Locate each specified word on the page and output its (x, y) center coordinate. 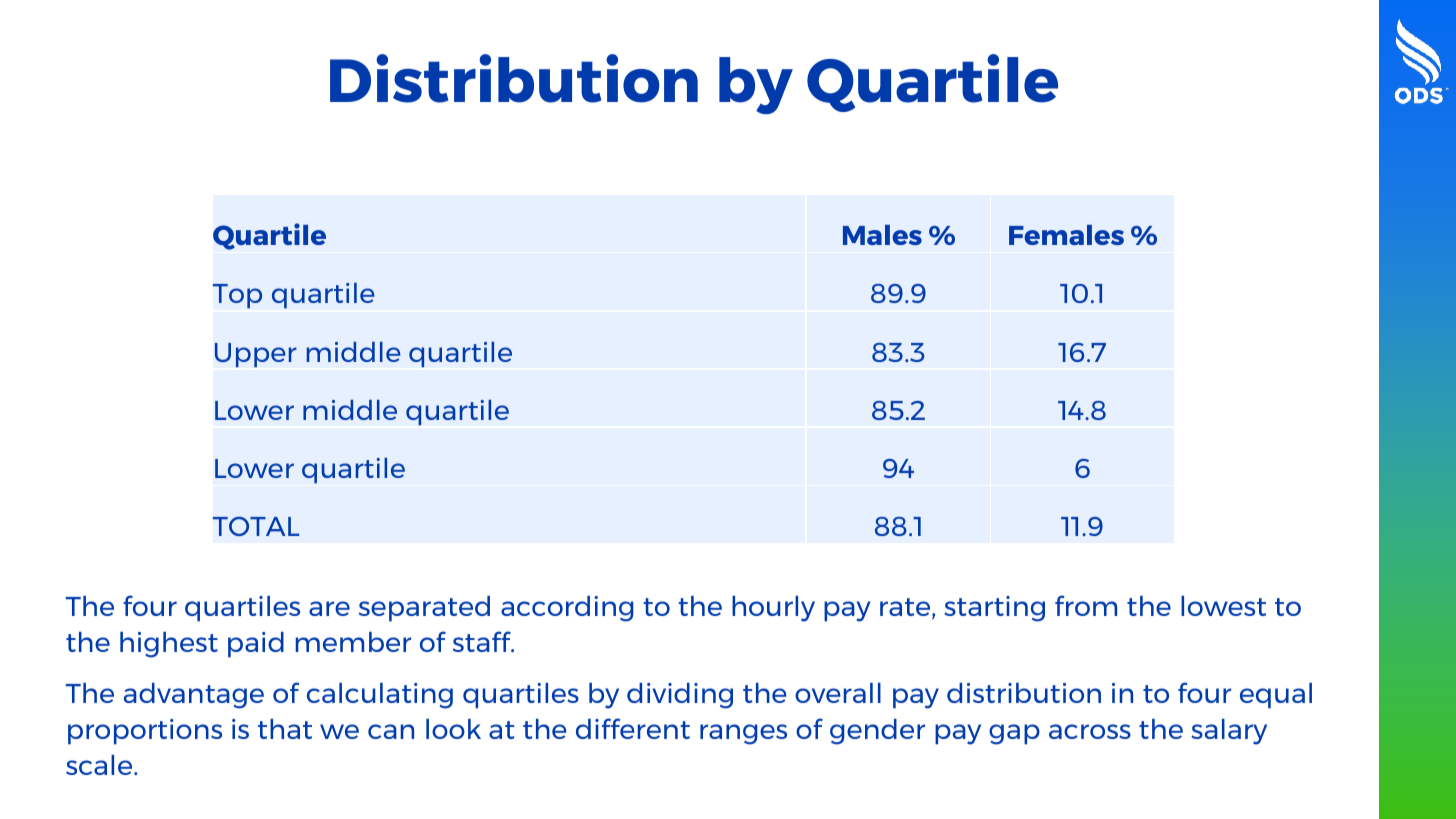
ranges (743, 734)
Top (237, 296)
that (285, 729)
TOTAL (256, 526)
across (1090, 731)
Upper (256, 355)
